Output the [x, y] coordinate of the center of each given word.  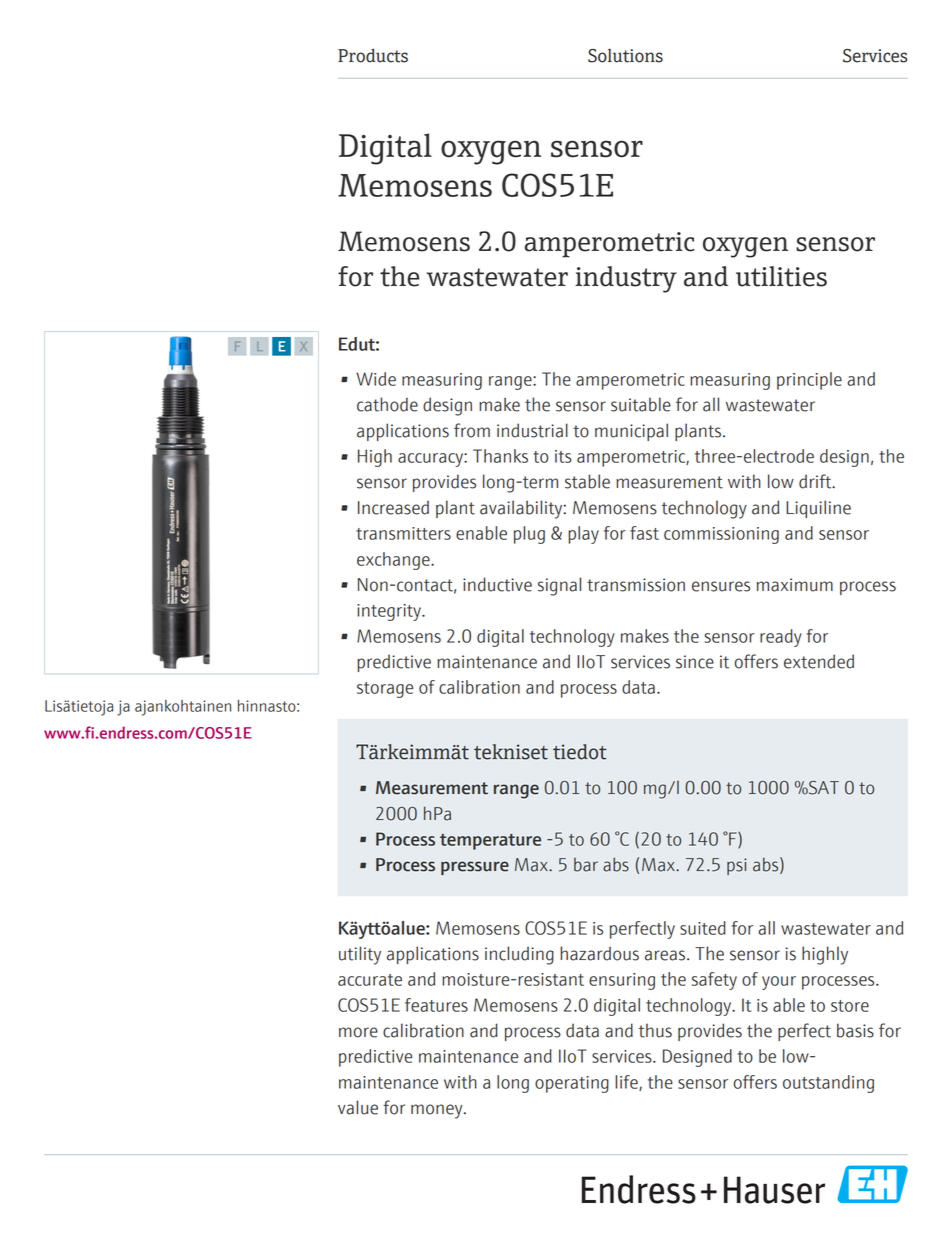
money [438, 1111]
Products [373, 55]
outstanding [828, 1084]
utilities [781, 276]
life [627, 1083]
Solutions [625, 56]
